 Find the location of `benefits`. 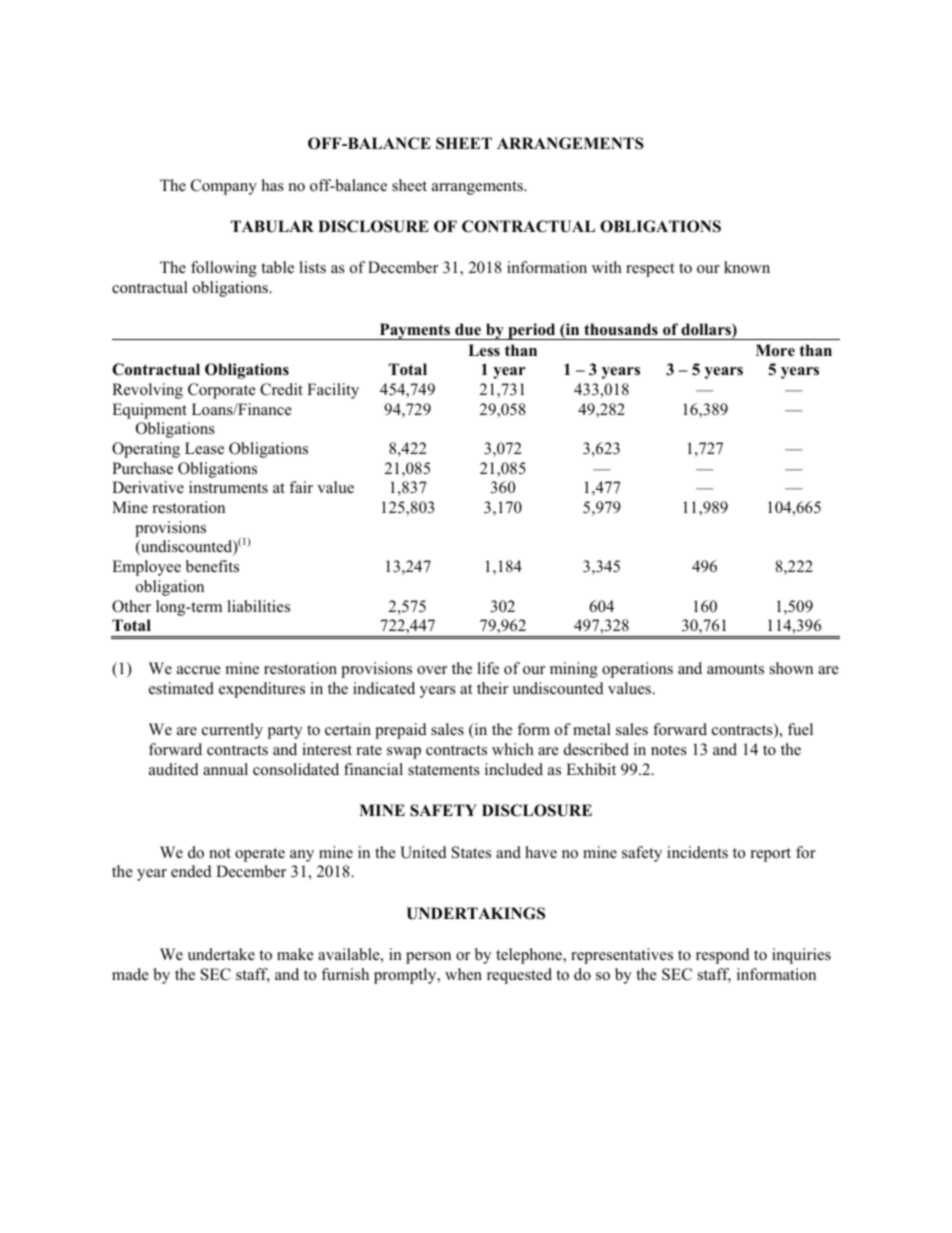

benefits is located at coordinates (212, 566).
